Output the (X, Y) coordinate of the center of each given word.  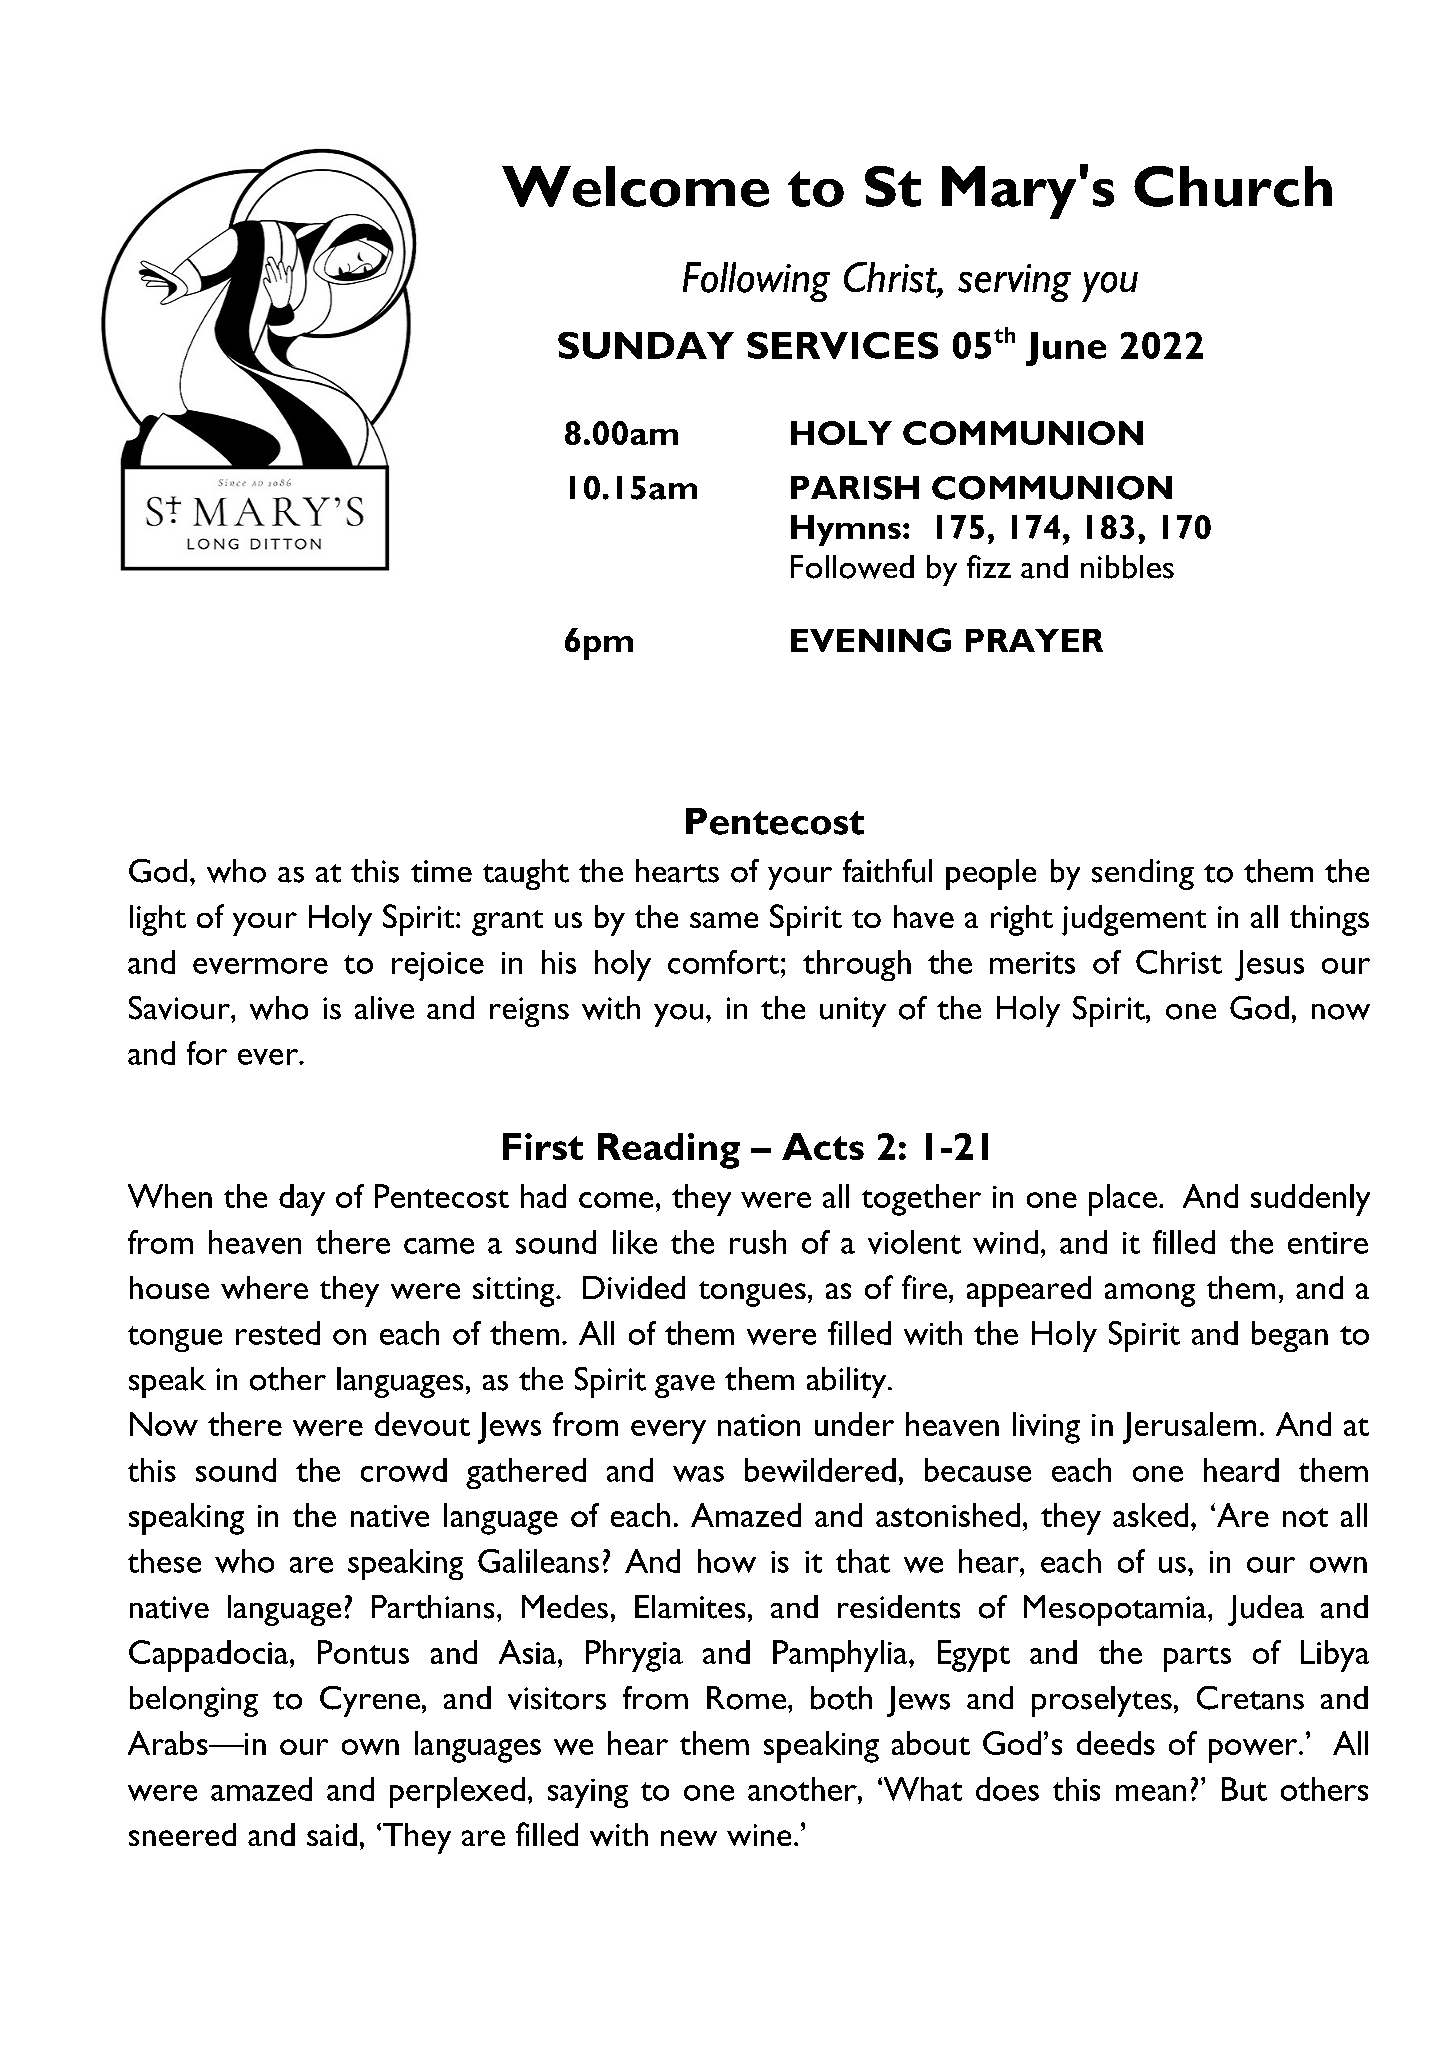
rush (758, 1242)
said (332, 1834)
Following (756, 282)
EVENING (871, 640)
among (1150, 1295)
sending (1143, 874)
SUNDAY (646, 345)
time (441, 871)
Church (1233, 186)
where (264, 1287)
